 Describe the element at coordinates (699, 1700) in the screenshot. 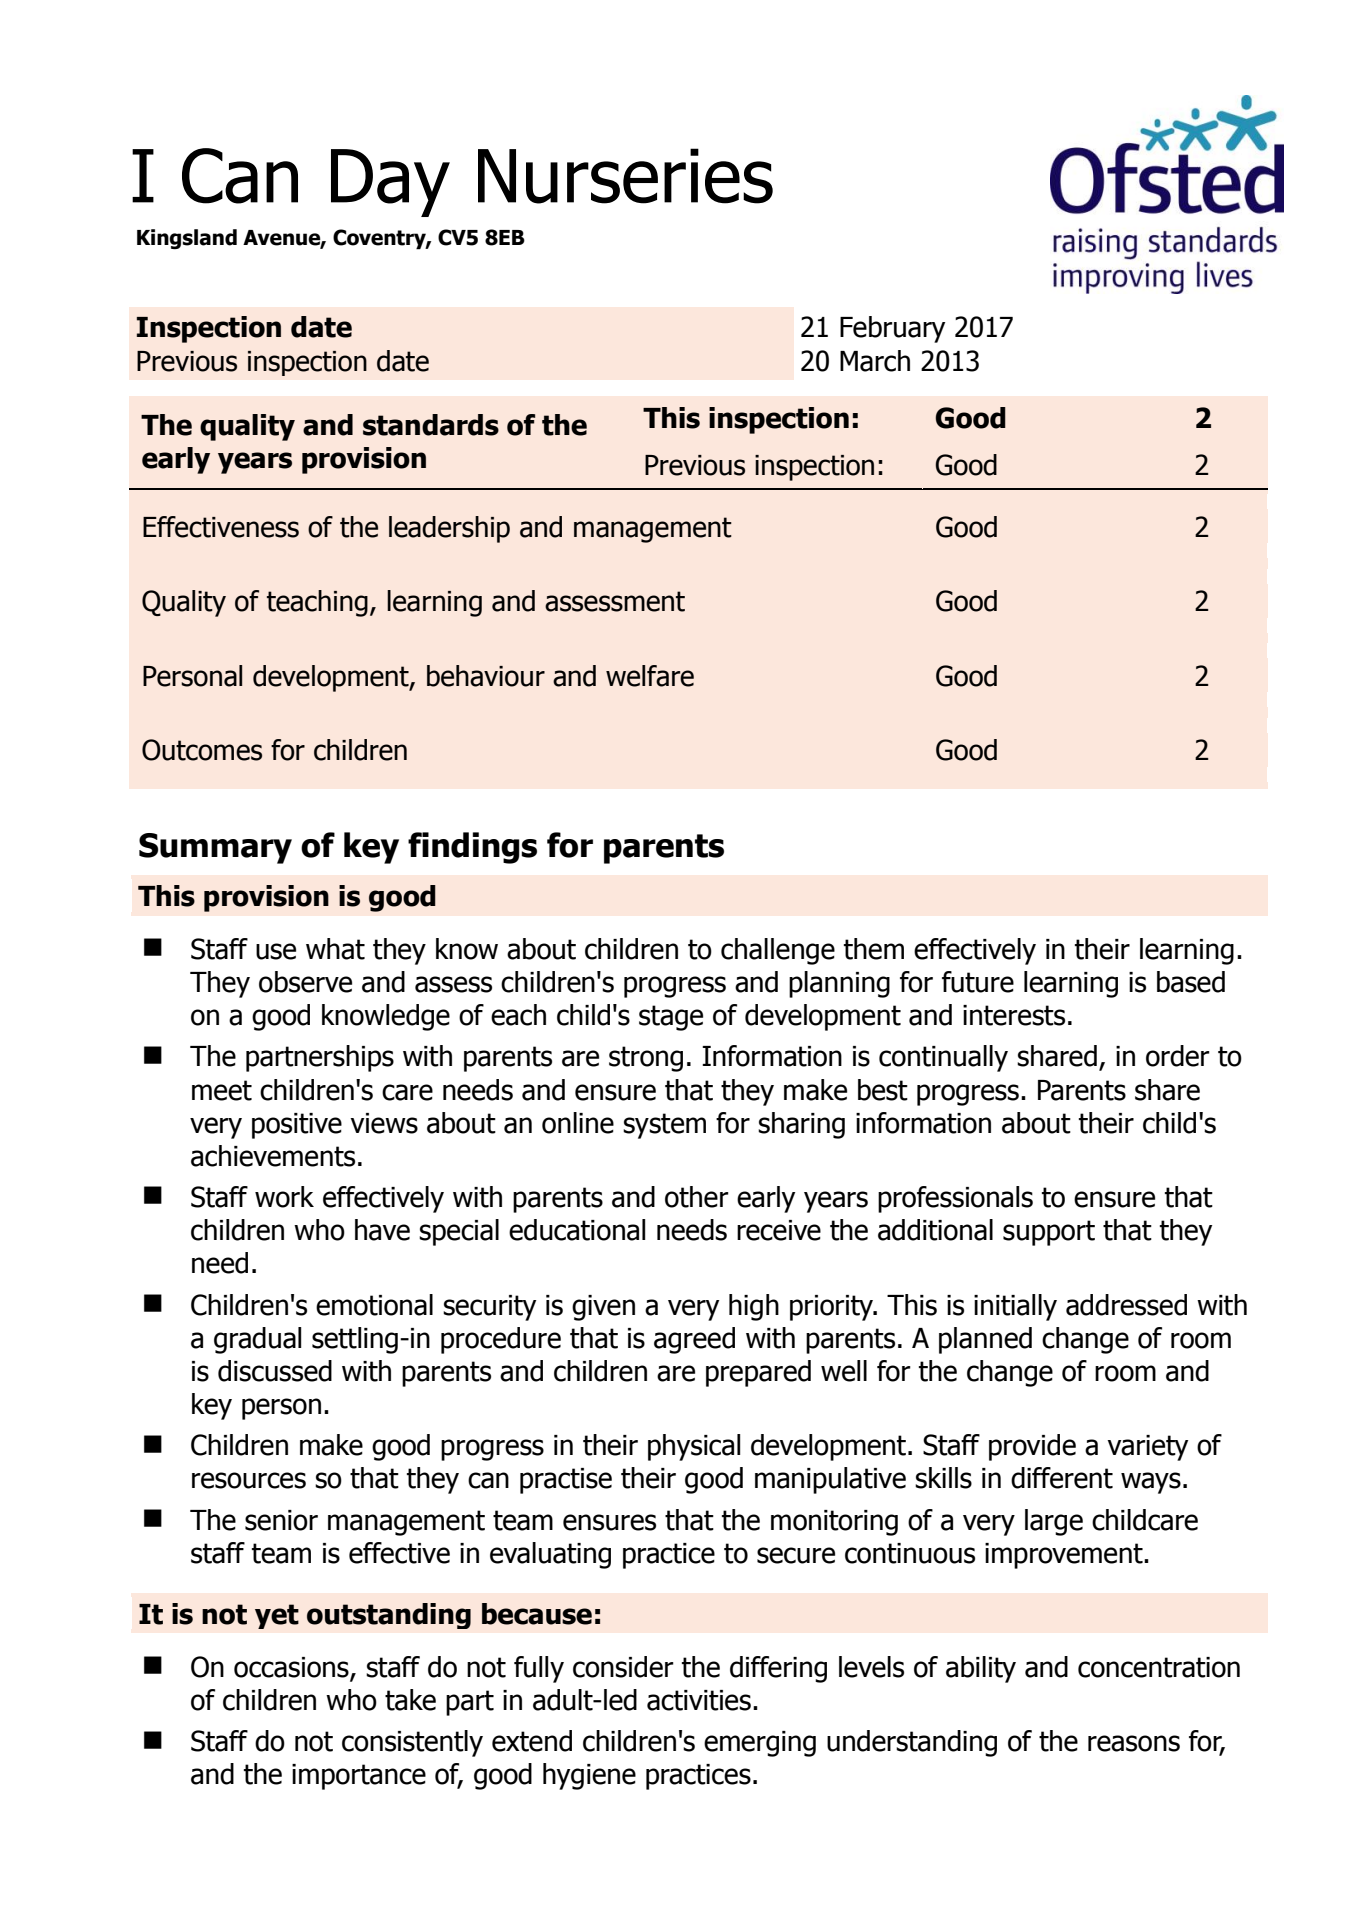

I see `activities` at that location.
